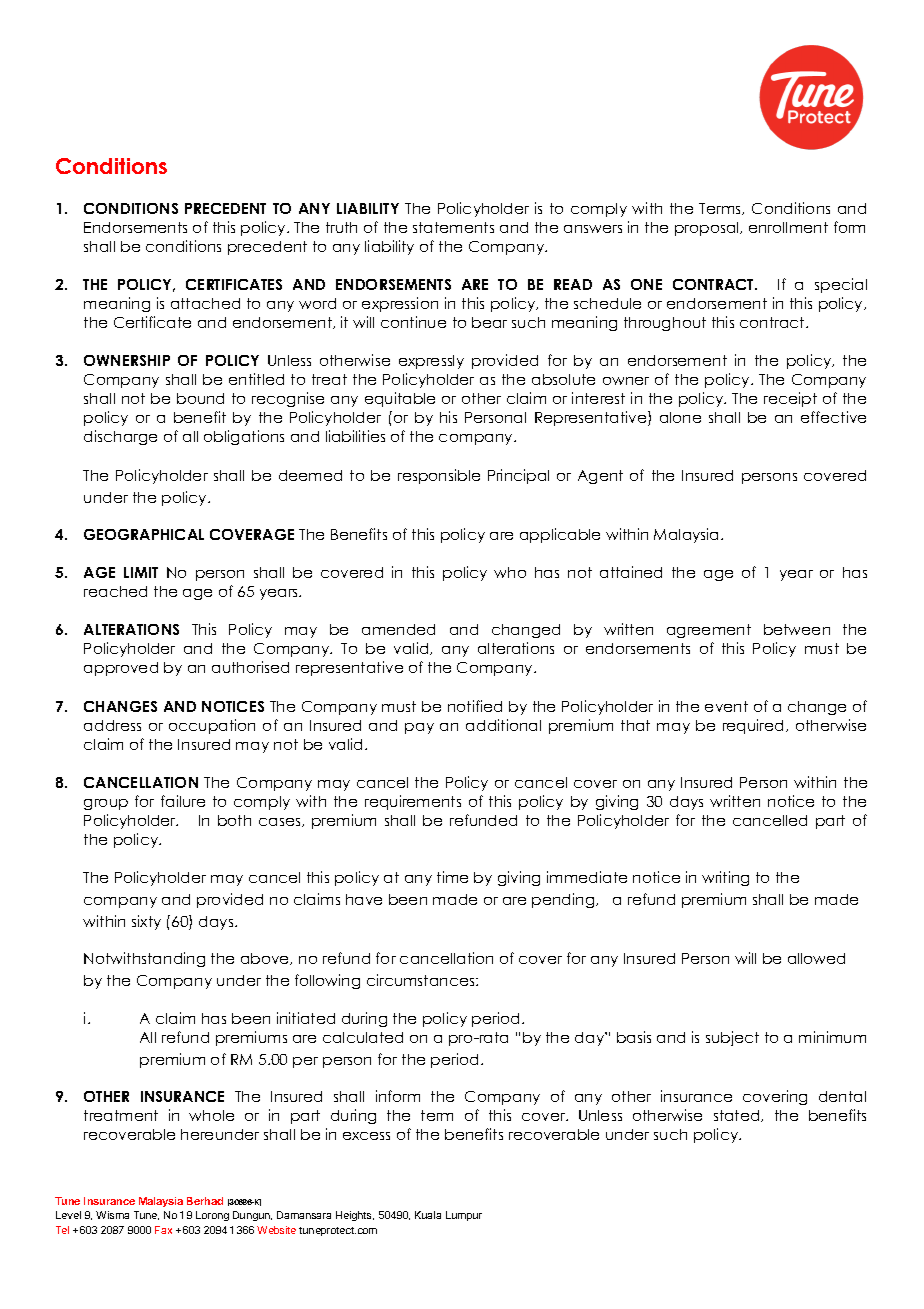 This screenshot has width=924, height=1309. Describe the element at coordinates (725, 878) in the screenshot. I see `writing` at that location.
